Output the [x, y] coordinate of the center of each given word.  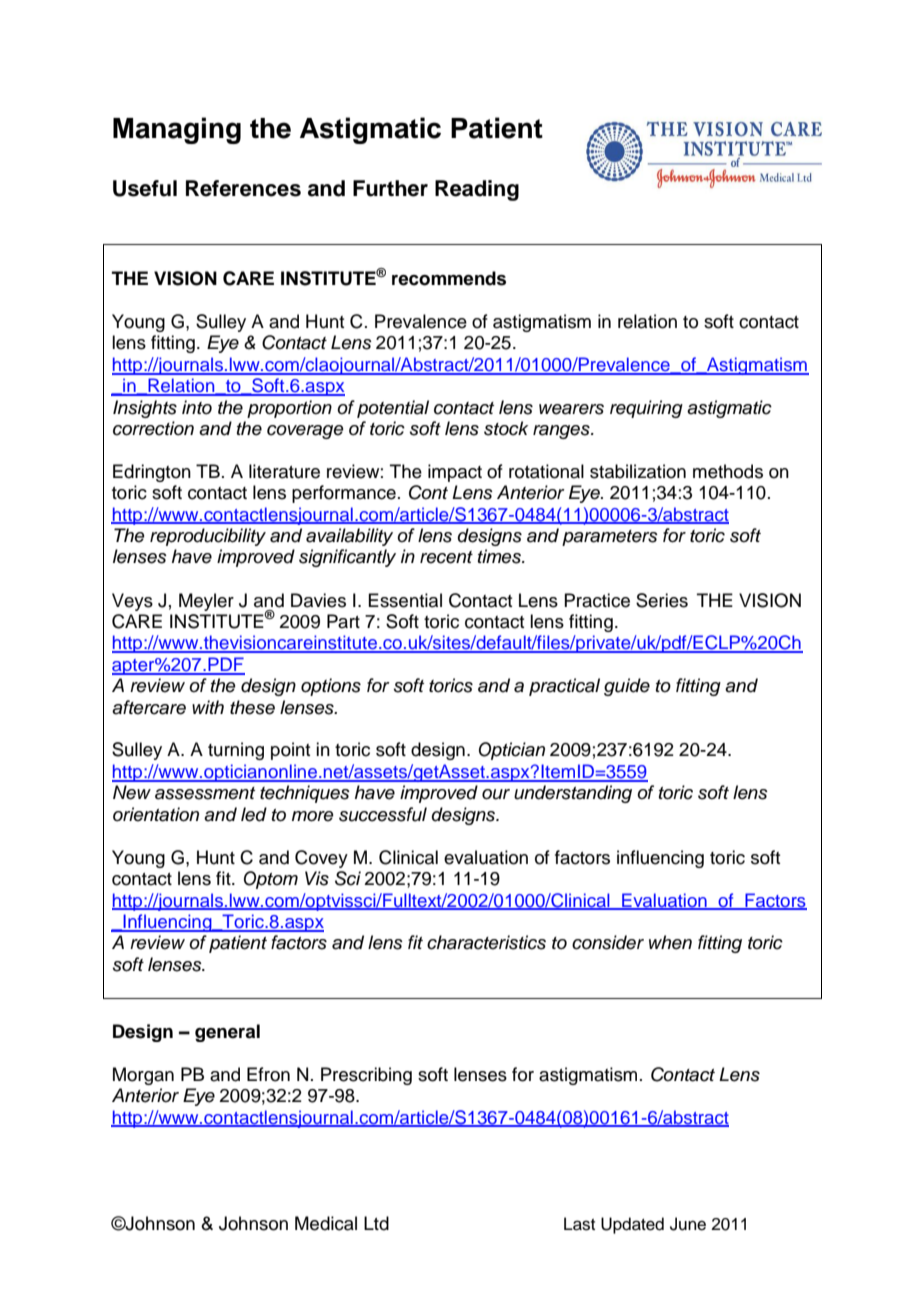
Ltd [376, 1223]
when [670, 942]
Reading [477, 190]
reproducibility [208, 537]
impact [455, 473]
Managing [177, 130]
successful [383, 814]
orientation [156, 814]
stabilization [638, 471]
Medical [326, 1223]
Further [390, 188]
